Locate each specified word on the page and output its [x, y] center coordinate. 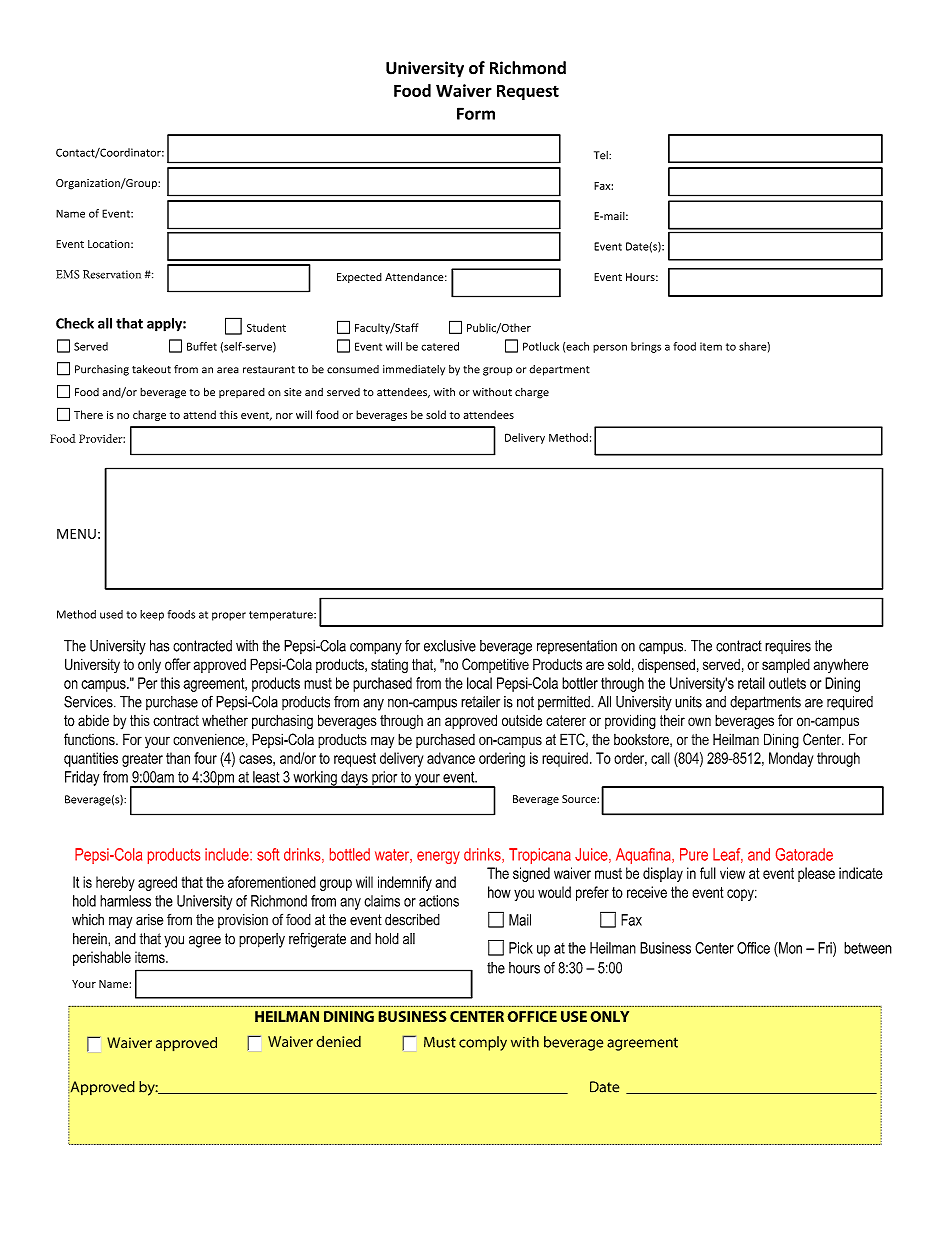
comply [483, 1043]
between [868, 948]
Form [476, 113]
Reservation [112, 274]
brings [646, 347]
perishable [102, 958]
